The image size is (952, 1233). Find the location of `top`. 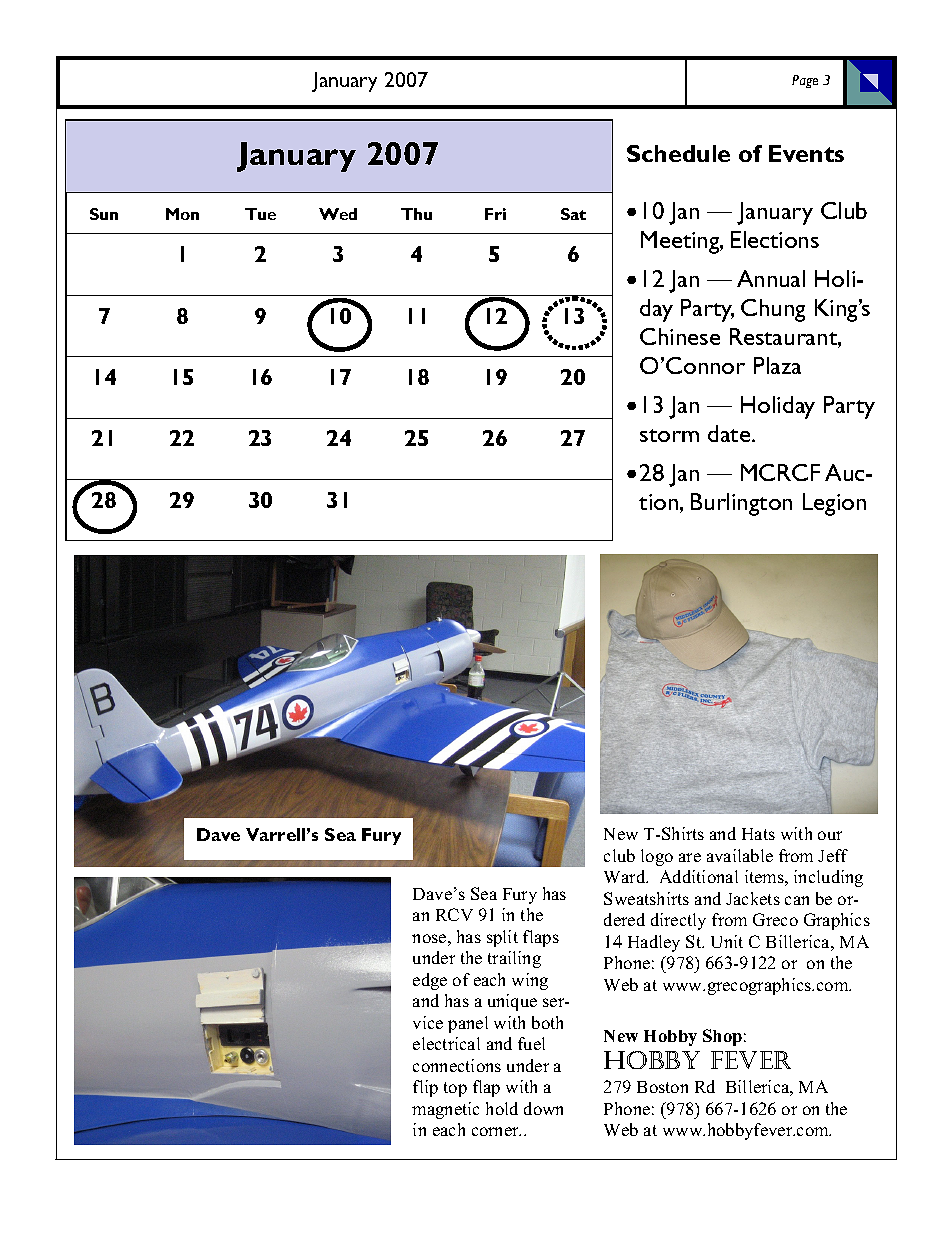

top is located at coordinates (455, 1089).
